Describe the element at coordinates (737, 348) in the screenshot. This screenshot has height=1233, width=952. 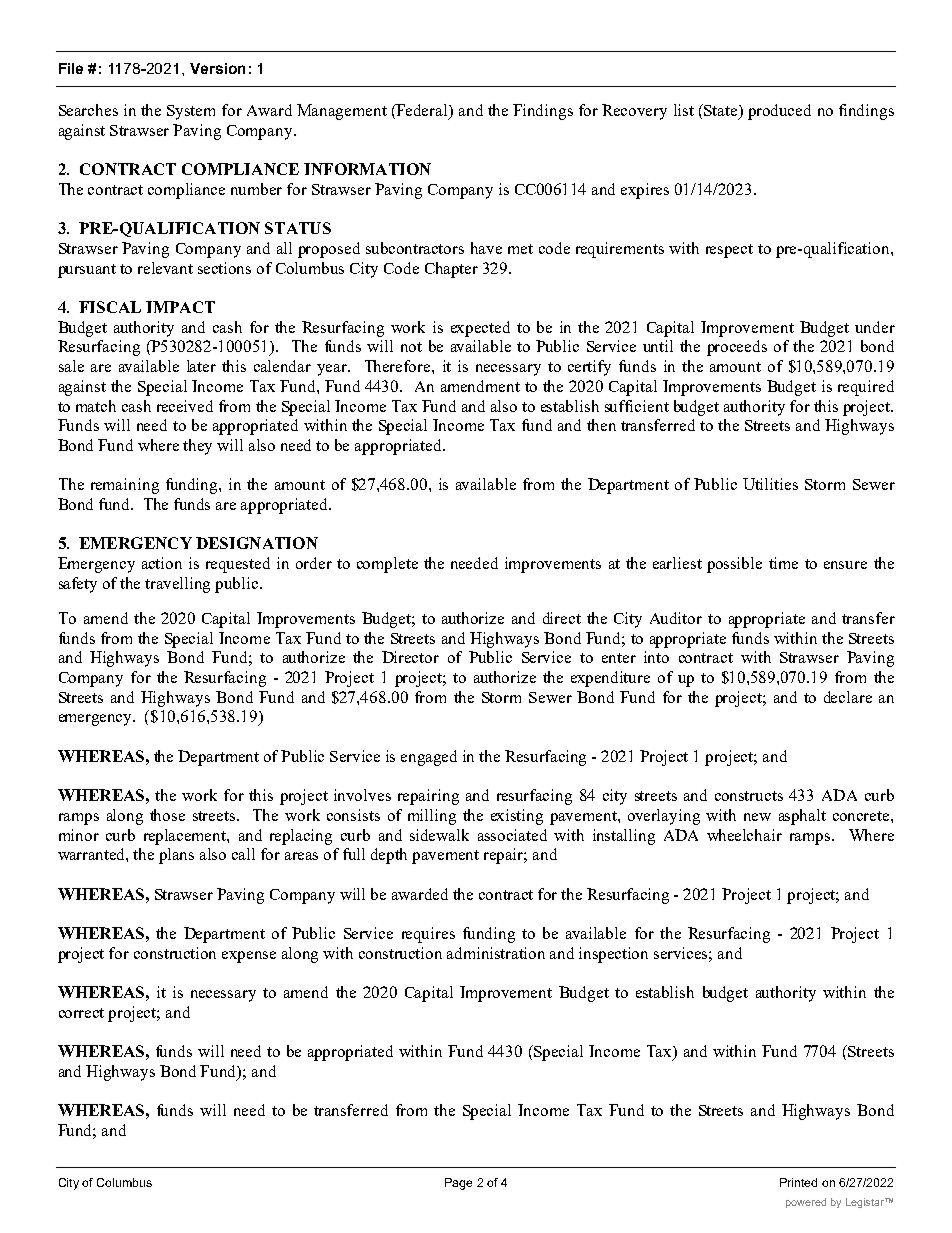
I see `proceeds` at that location.
